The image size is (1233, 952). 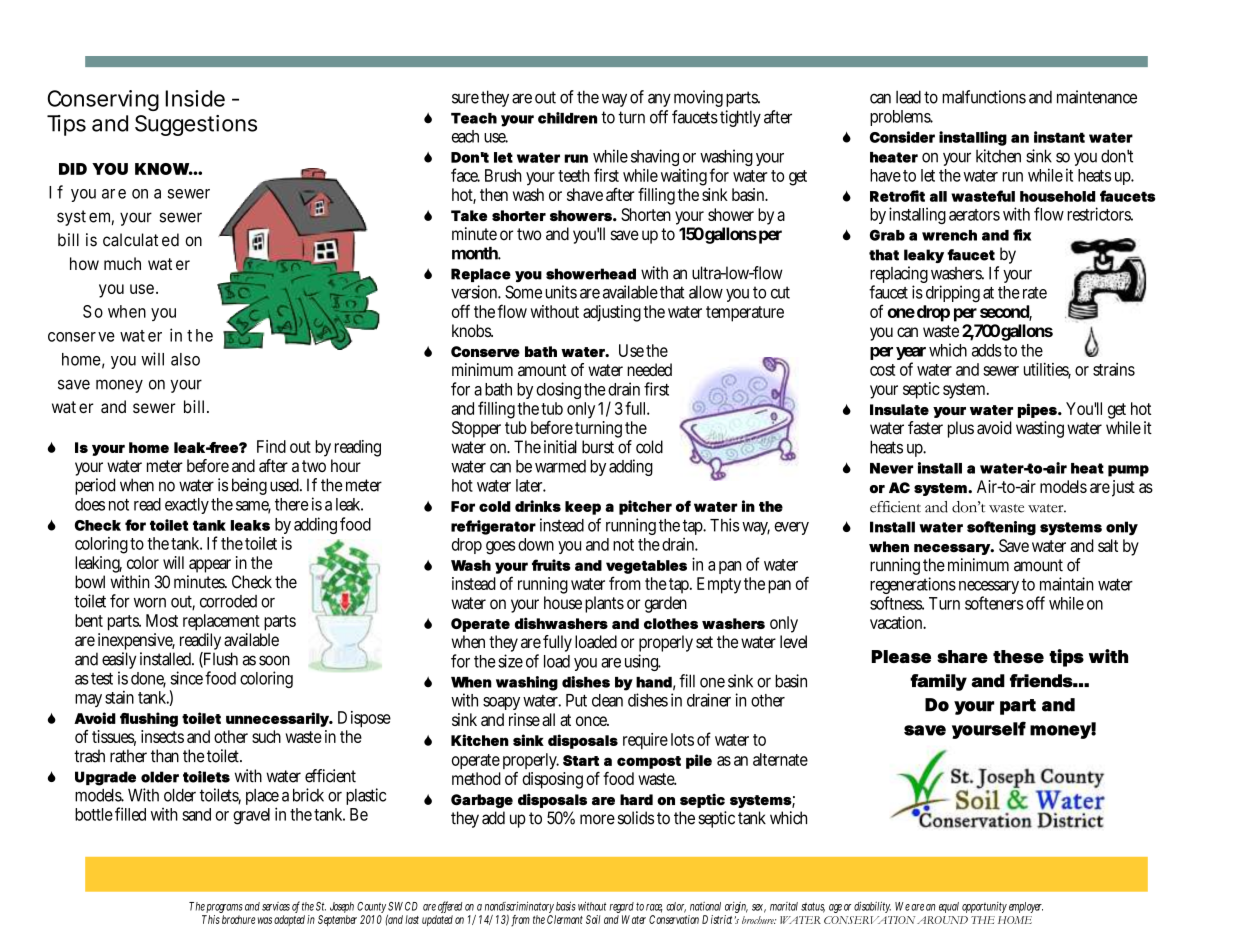 What do you see at coordinates (583, 508) in the document?
I see `keep` at bounding box center [583, 508].
